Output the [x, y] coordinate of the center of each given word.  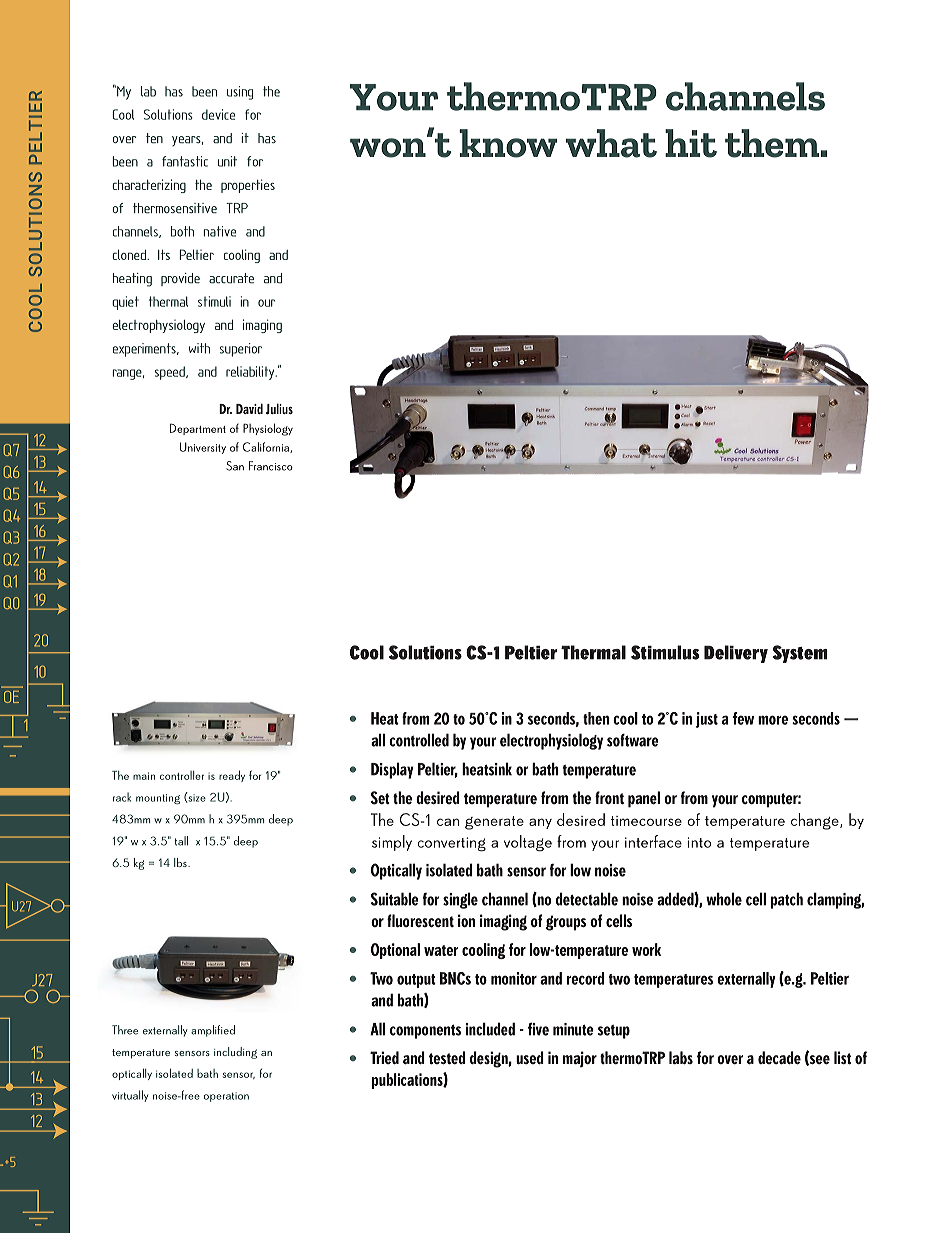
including [235, 1053]
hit [691, 143]
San [235, 466]
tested [447, 1057]
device [218, 114]
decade [779, 1057]
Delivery [736, 654]
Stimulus [665, 652]
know [508, 143]
